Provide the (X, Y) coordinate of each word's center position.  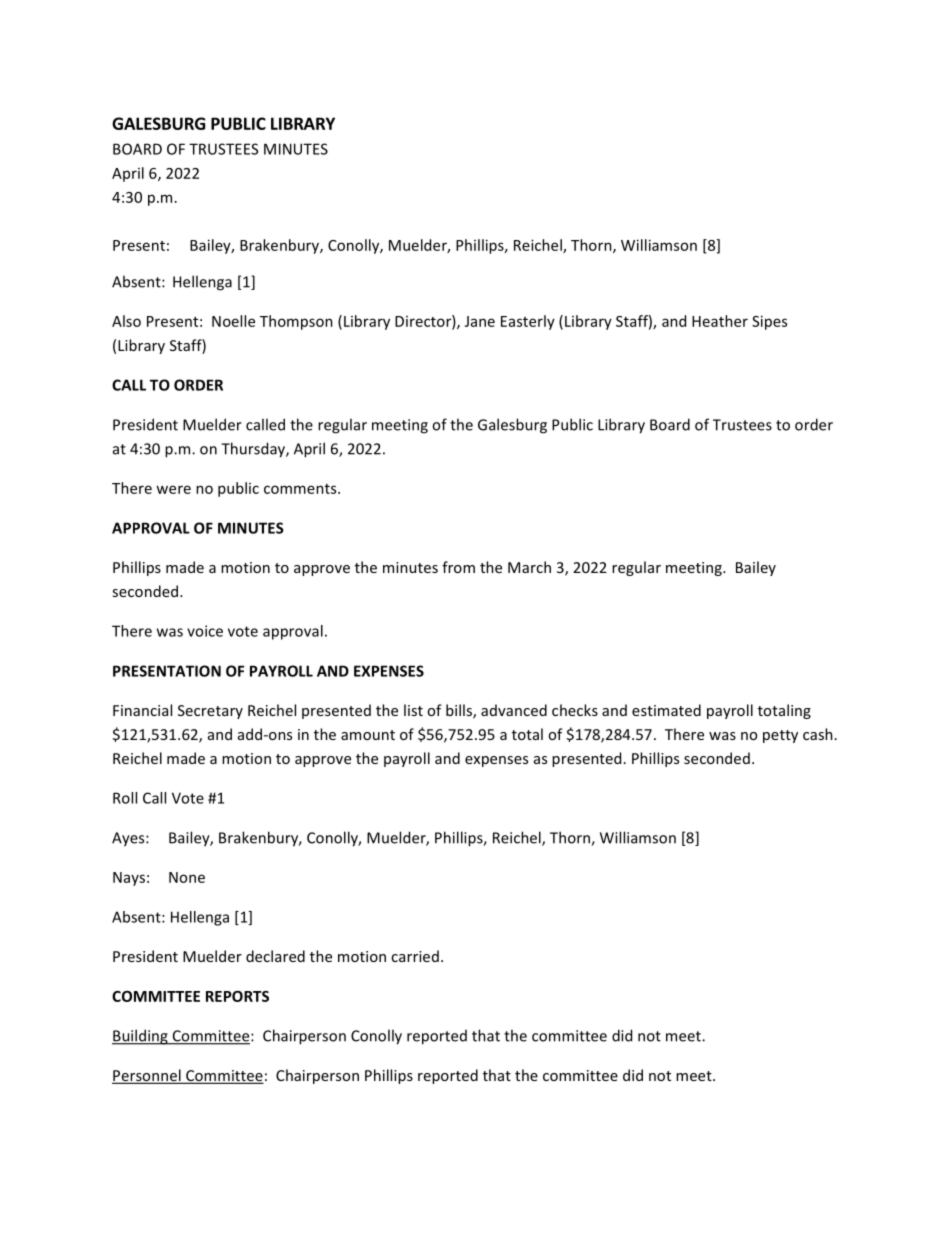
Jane (480, 321)
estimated (666, 710)
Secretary (210, 712)
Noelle (233, 321)
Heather (720, 321)
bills (460, 711)
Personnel (147, 1076)
